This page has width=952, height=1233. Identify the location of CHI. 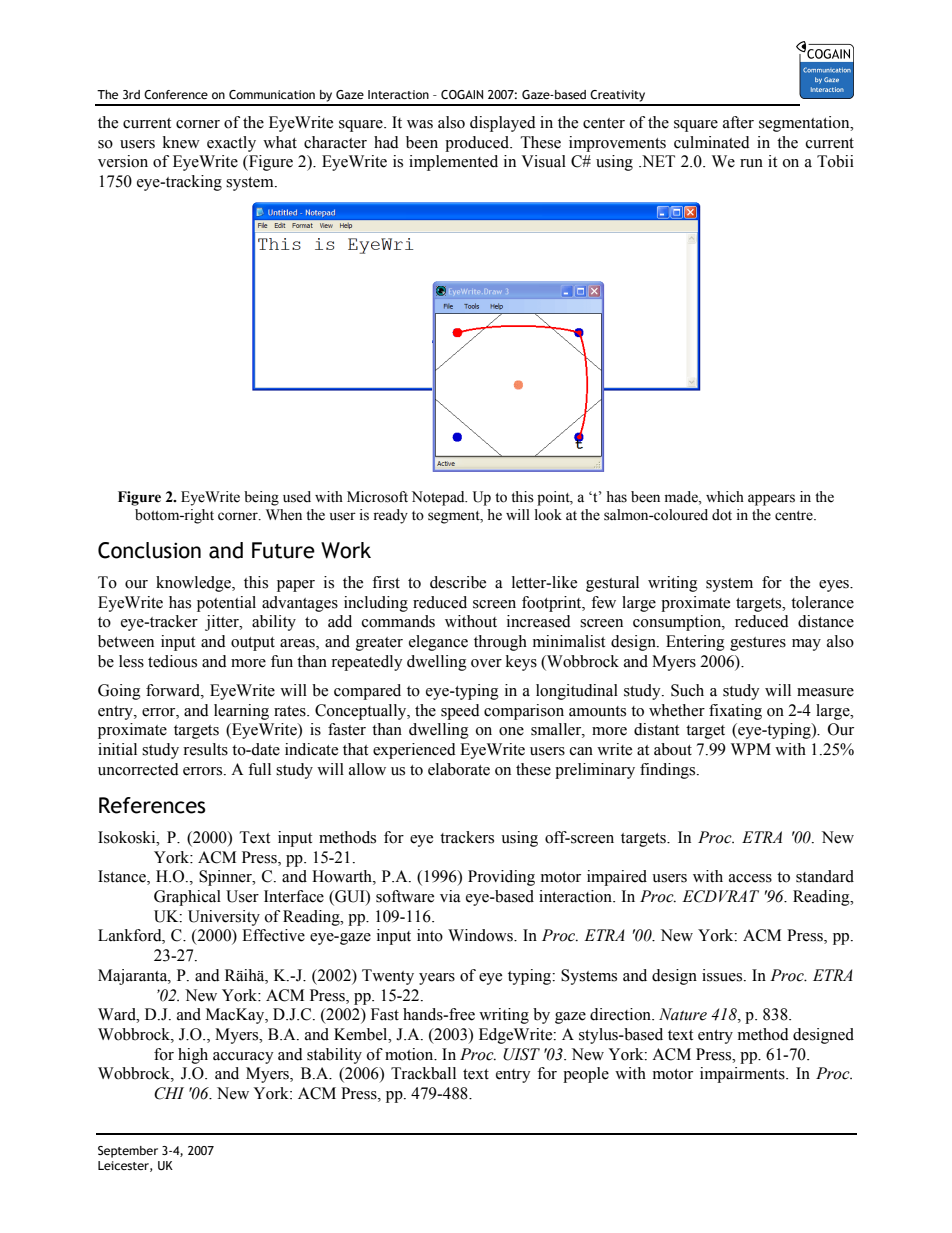
(169, 1093).
